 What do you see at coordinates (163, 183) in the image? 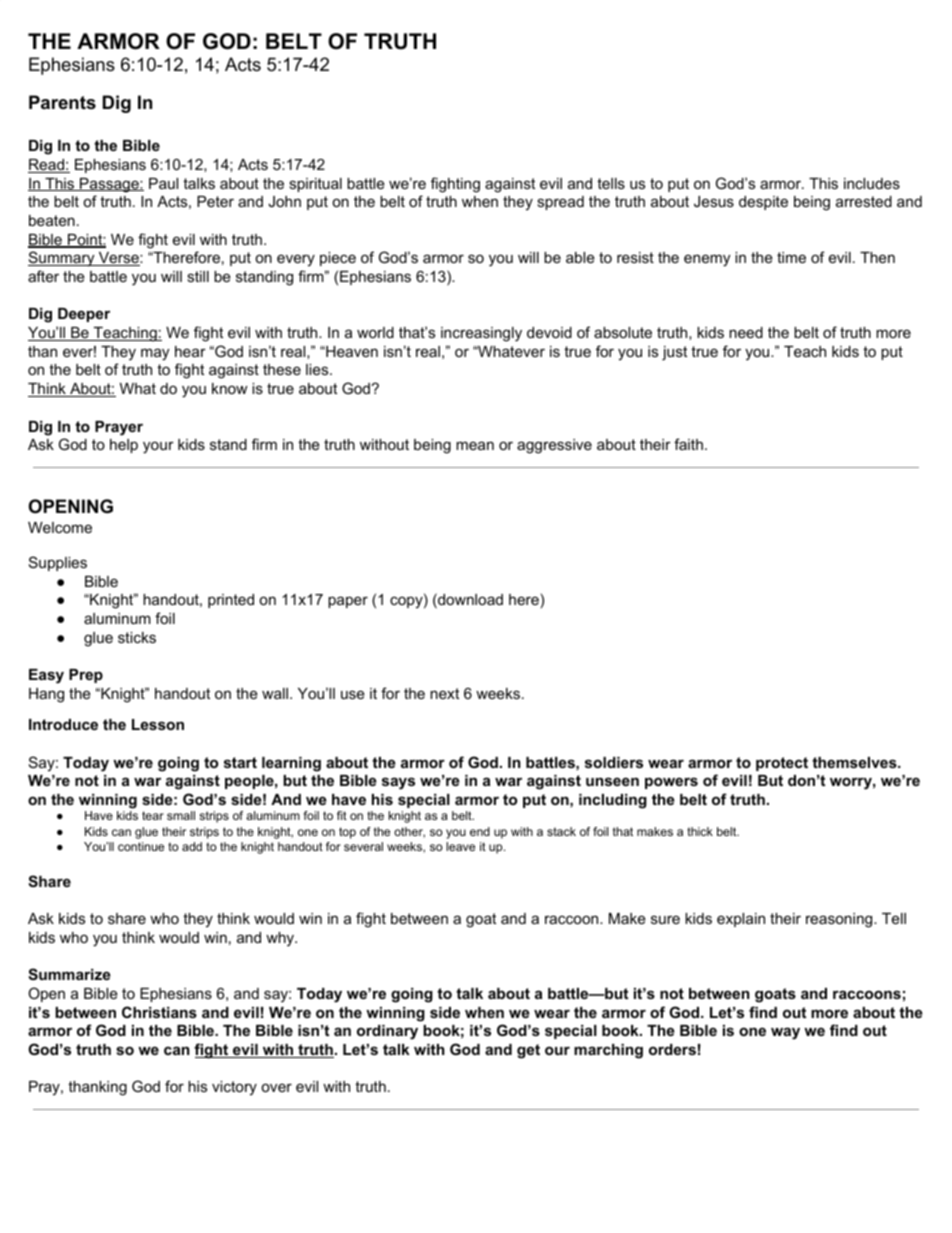
I see `Paul` at bounding box center [163, 183].
